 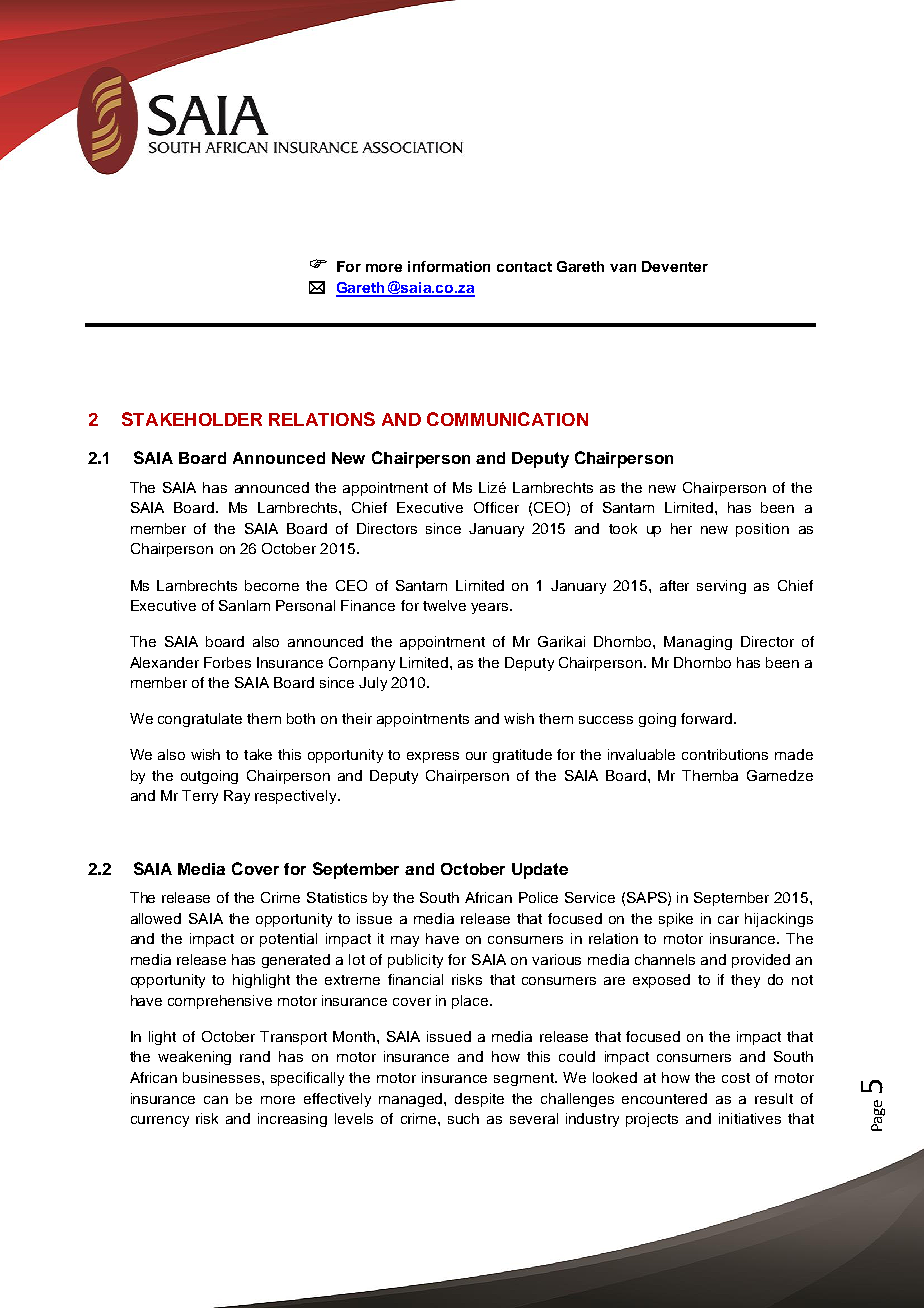 I want to click on businesses, so click(x=223, y=1077).
